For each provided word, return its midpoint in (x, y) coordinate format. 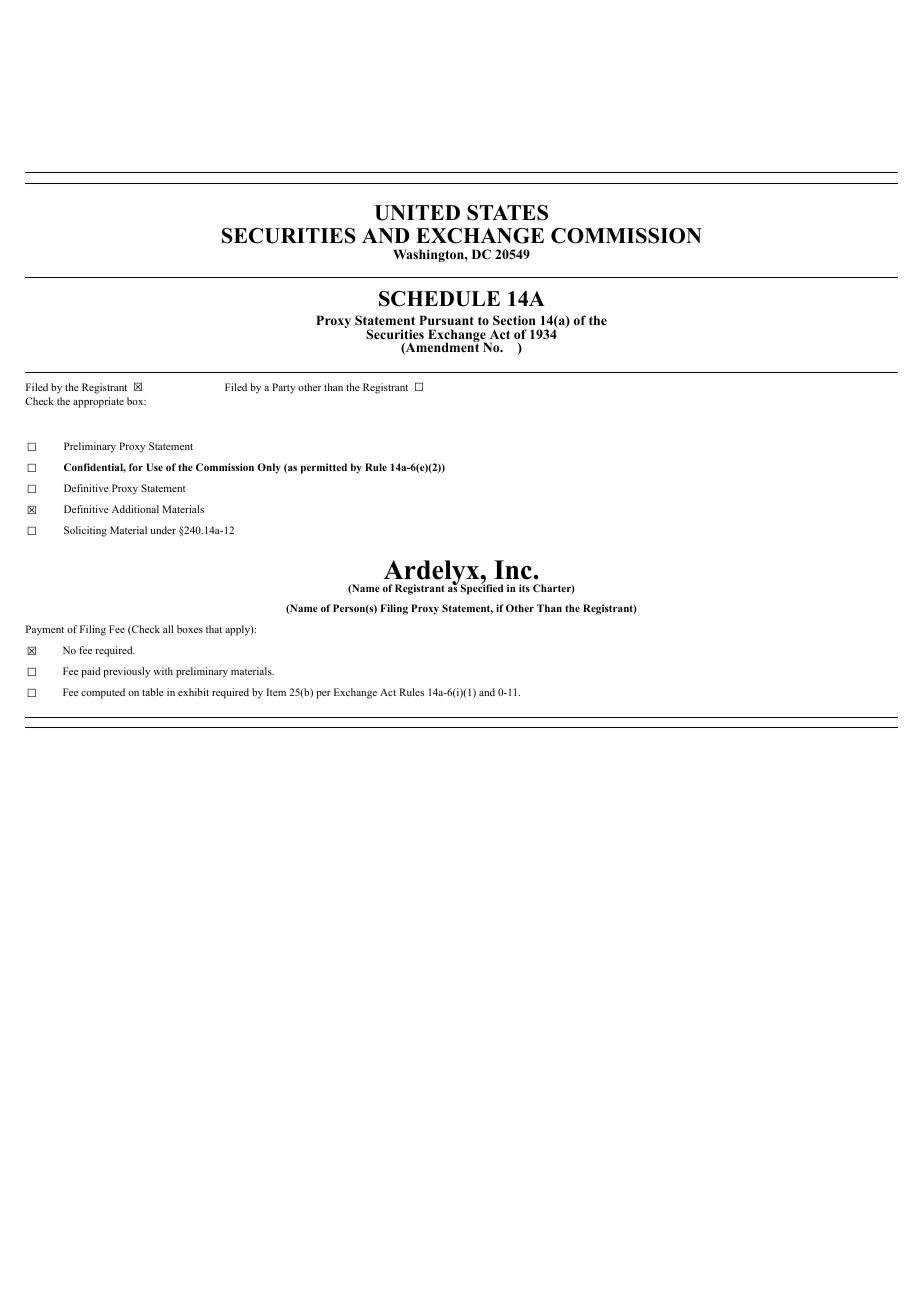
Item (276, 692)
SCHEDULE (439, 299)
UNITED (417, 213)
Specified (482, 589)
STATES (507, 213)
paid (90, 672)
